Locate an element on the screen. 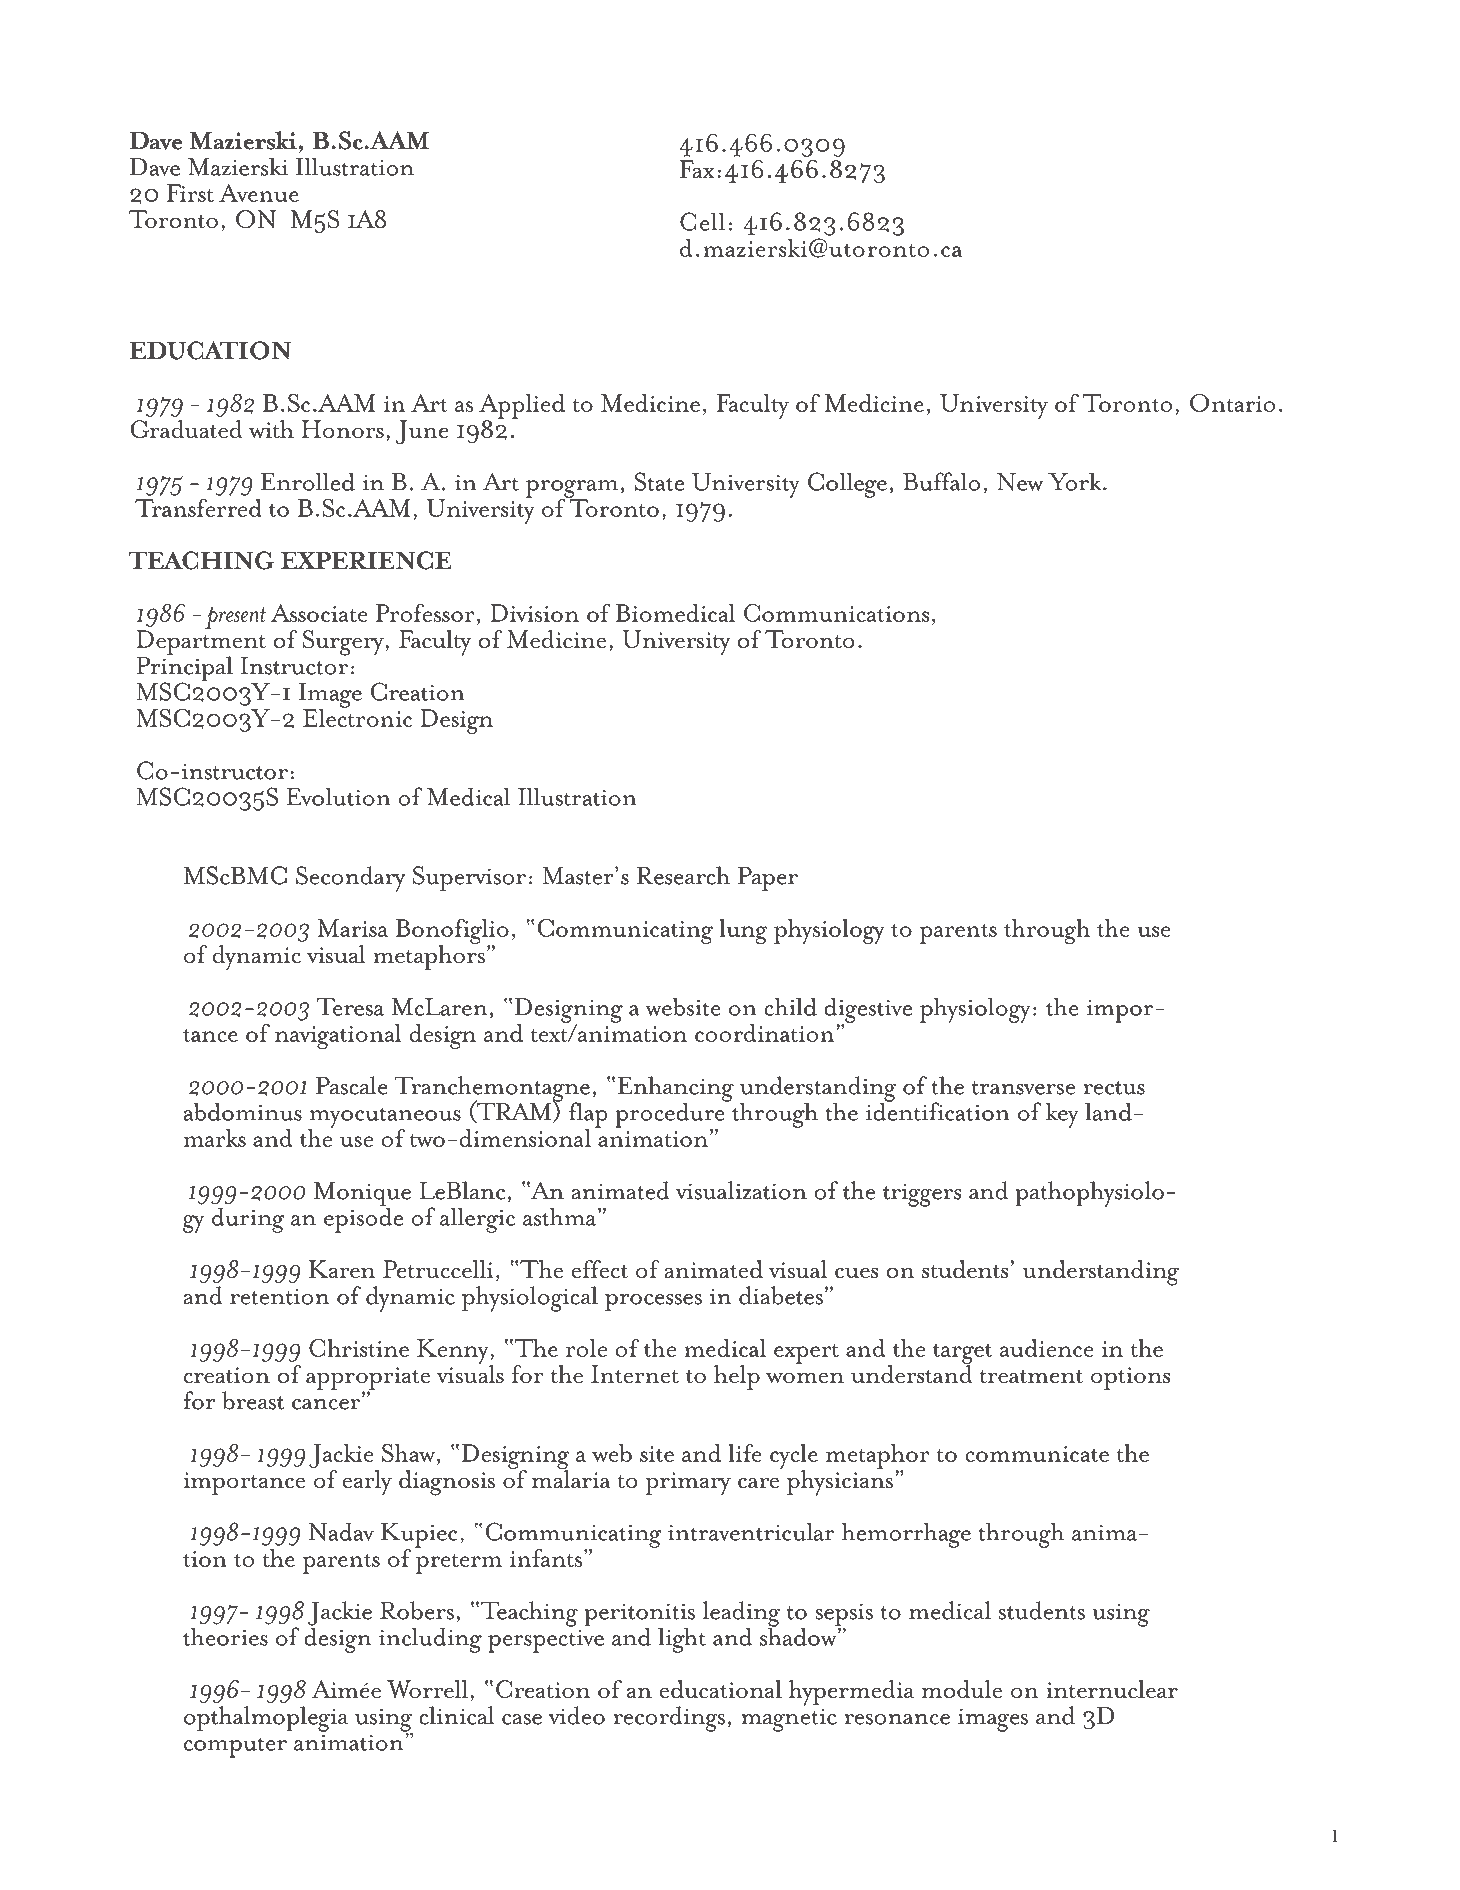  rectus is located at coordinates (1114, 1088).
